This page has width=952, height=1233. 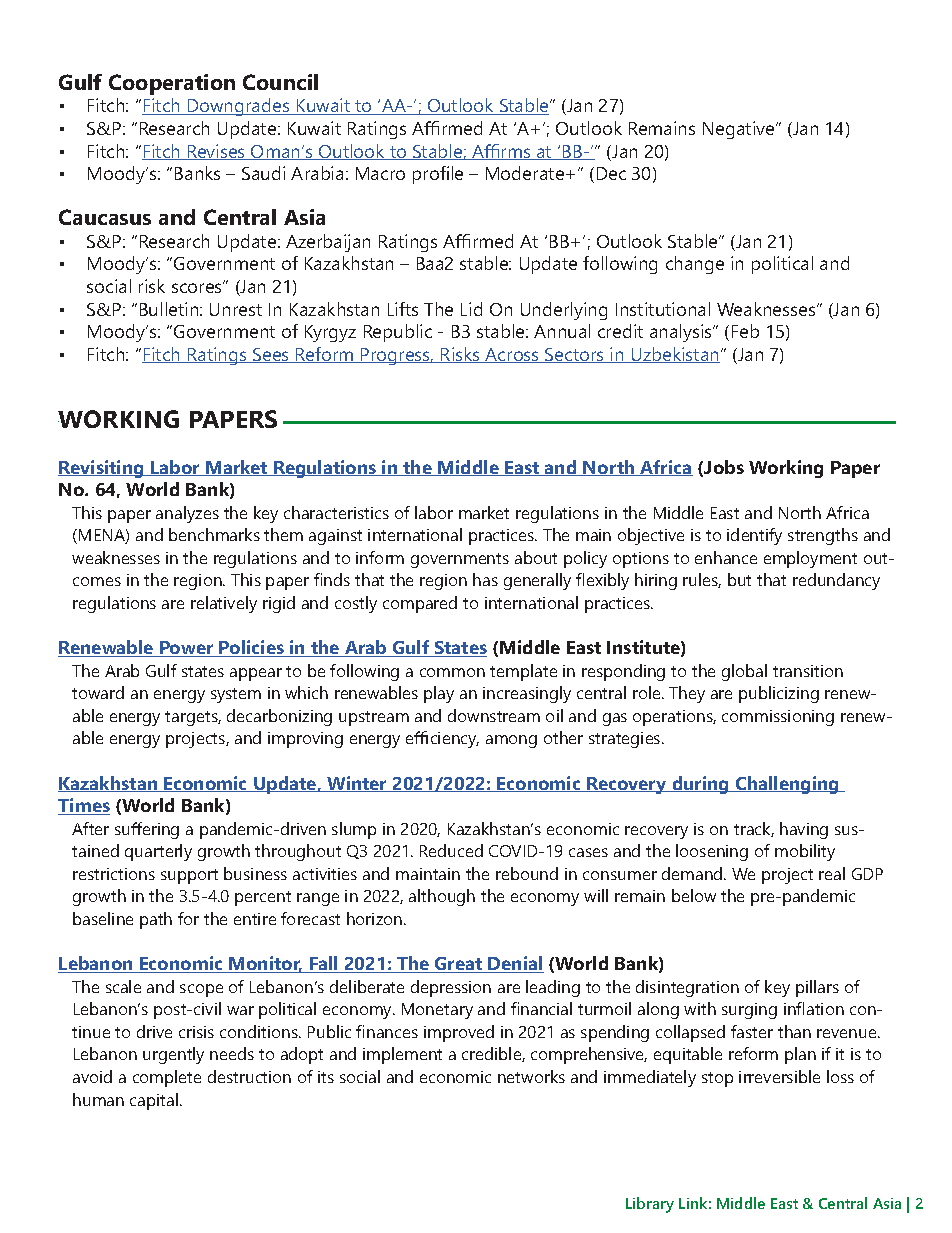 What do you see at coordinates (452, 672) in the page?
I see `common` at bounding box center [452, 672].
